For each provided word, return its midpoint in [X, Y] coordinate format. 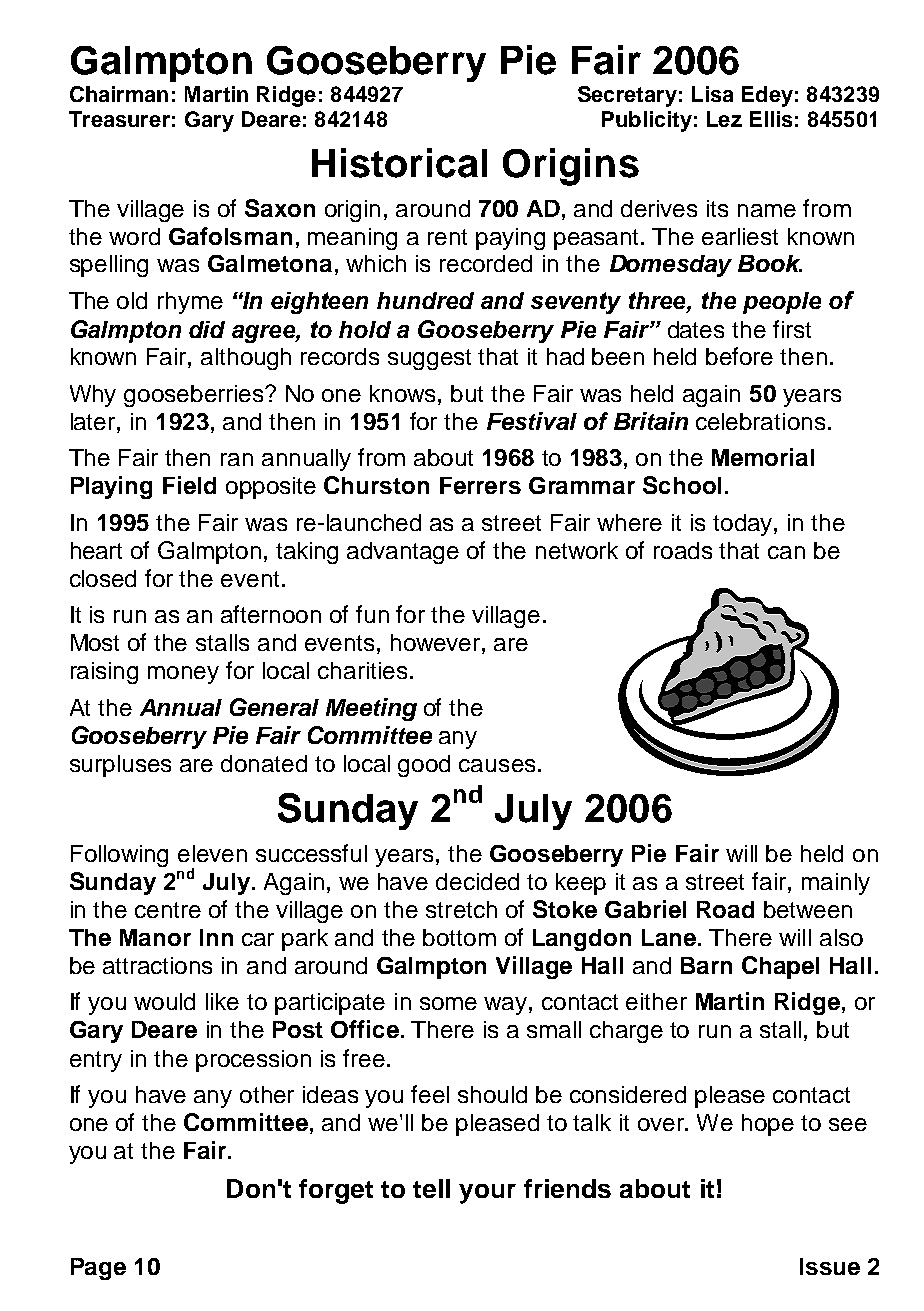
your [487, 1194]
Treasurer [119, 119]
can [786, 552]
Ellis [771, 119]
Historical [399, 163]
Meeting [371, 709]
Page [98, 1269]
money [183, 675]
